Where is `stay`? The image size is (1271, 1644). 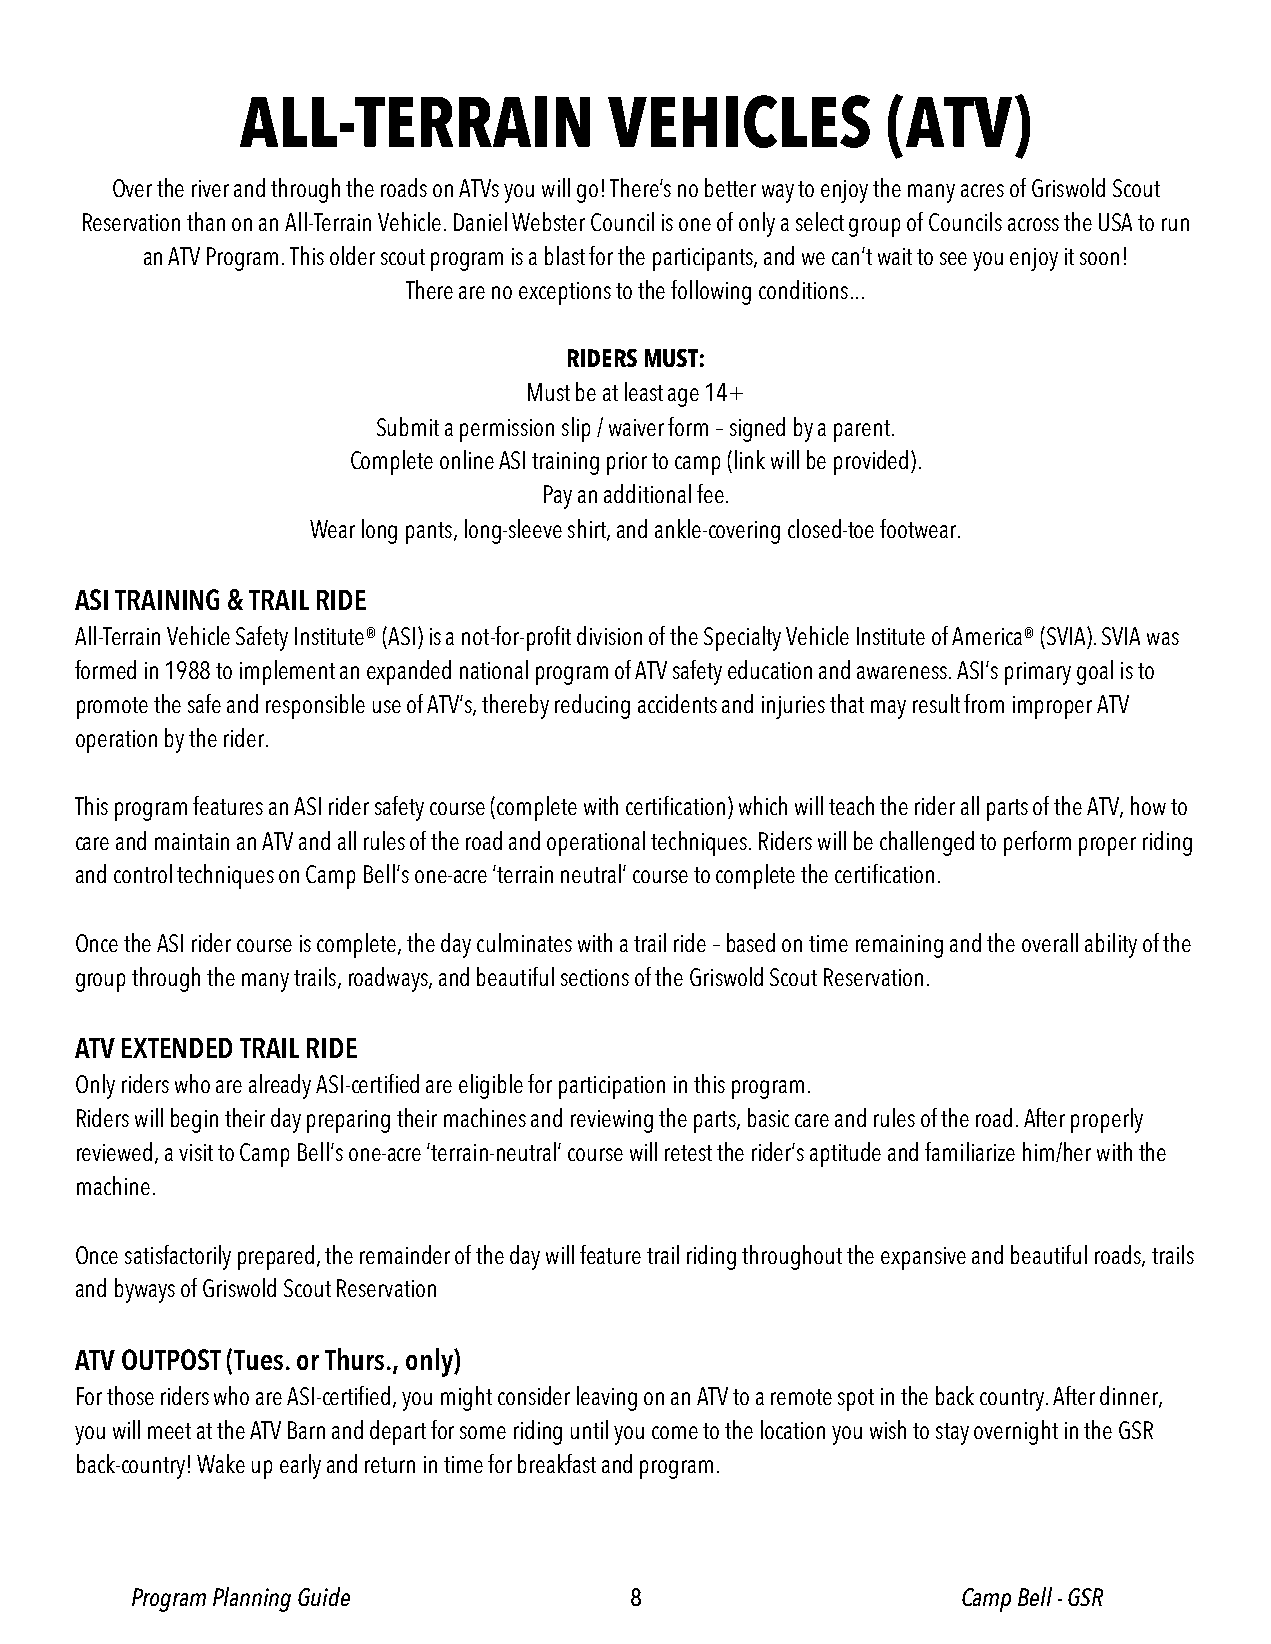
stay is located at coordinates (952, 1434).
